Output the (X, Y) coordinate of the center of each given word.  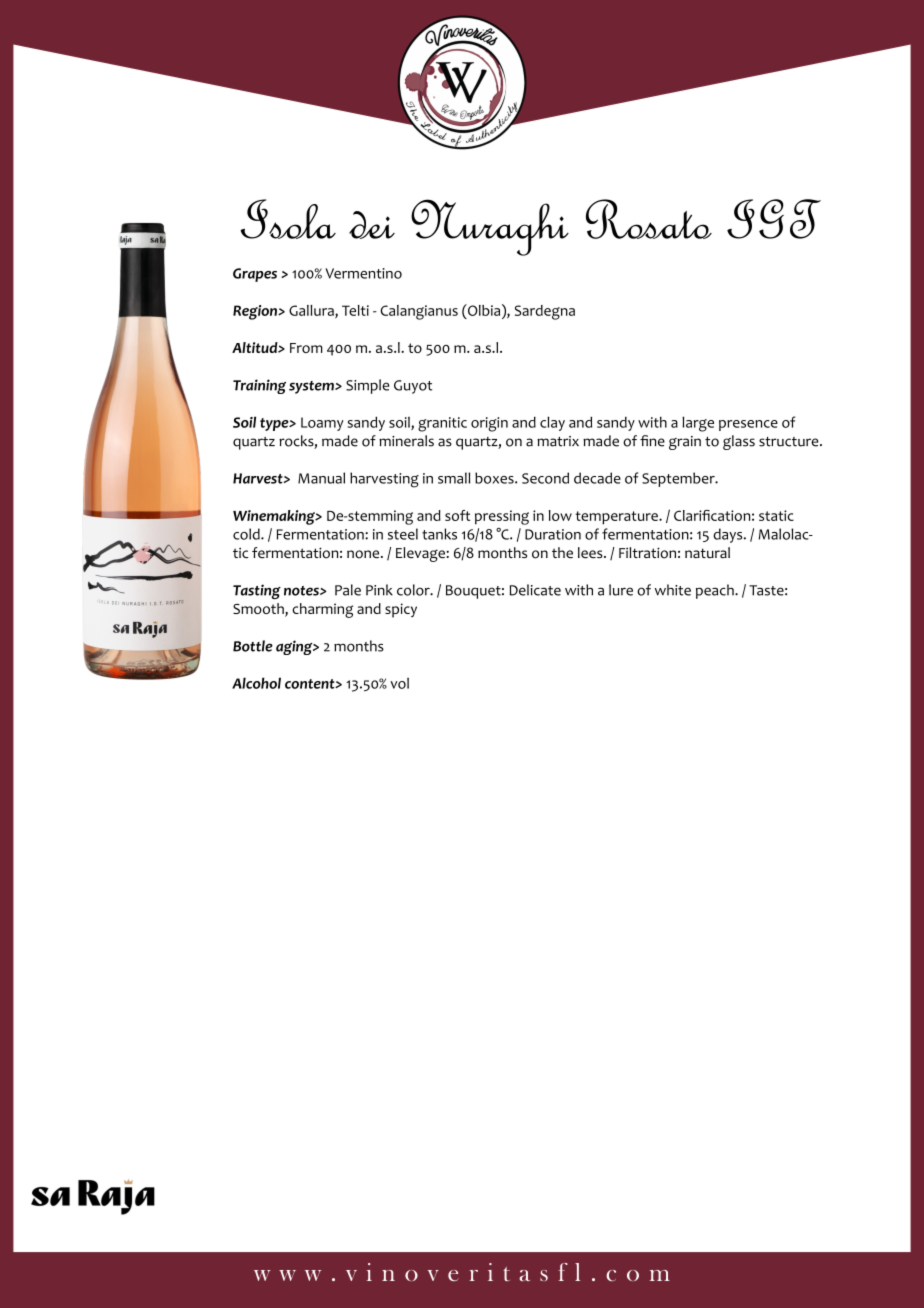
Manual (321, 478)
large (698, 424)
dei (372, 225)
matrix (558, 441)
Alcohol (256, 683)
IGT (774, 219)
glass (739, 442)
